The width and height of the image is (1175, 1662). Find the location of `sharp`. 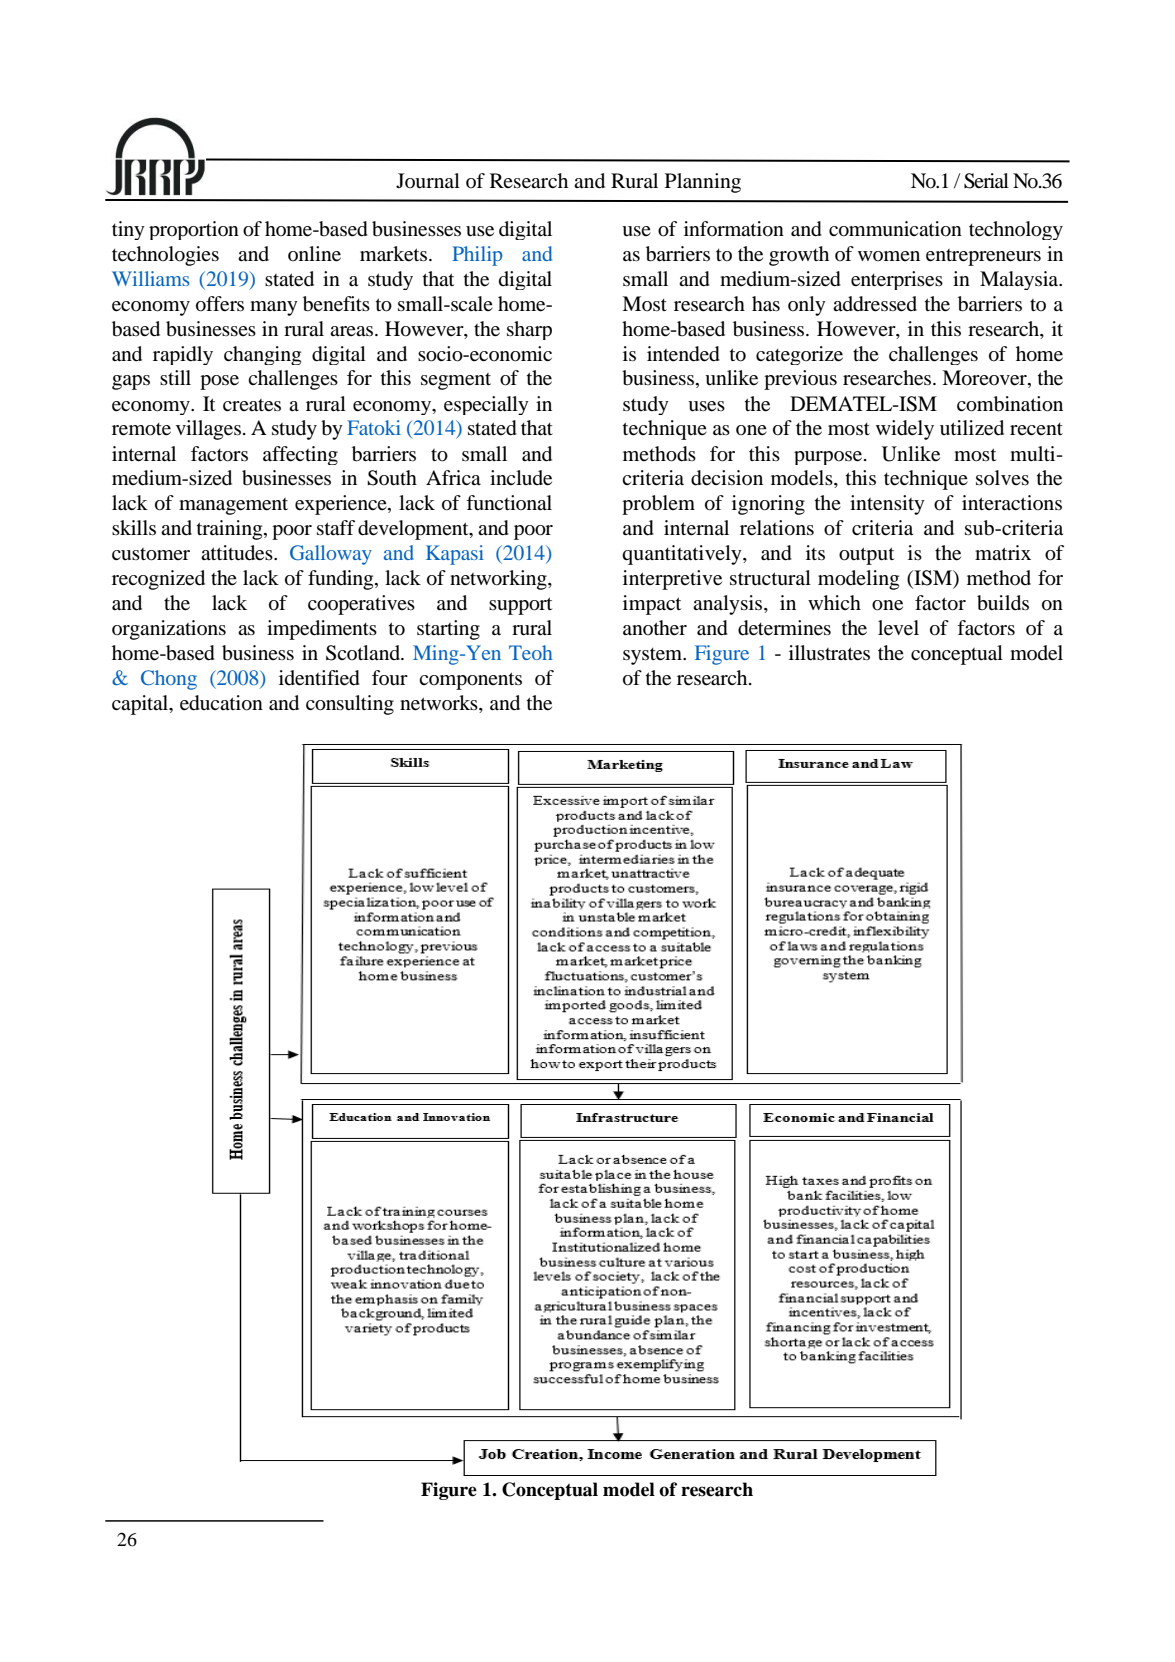

sharp is located at coordinates (529, 330).
